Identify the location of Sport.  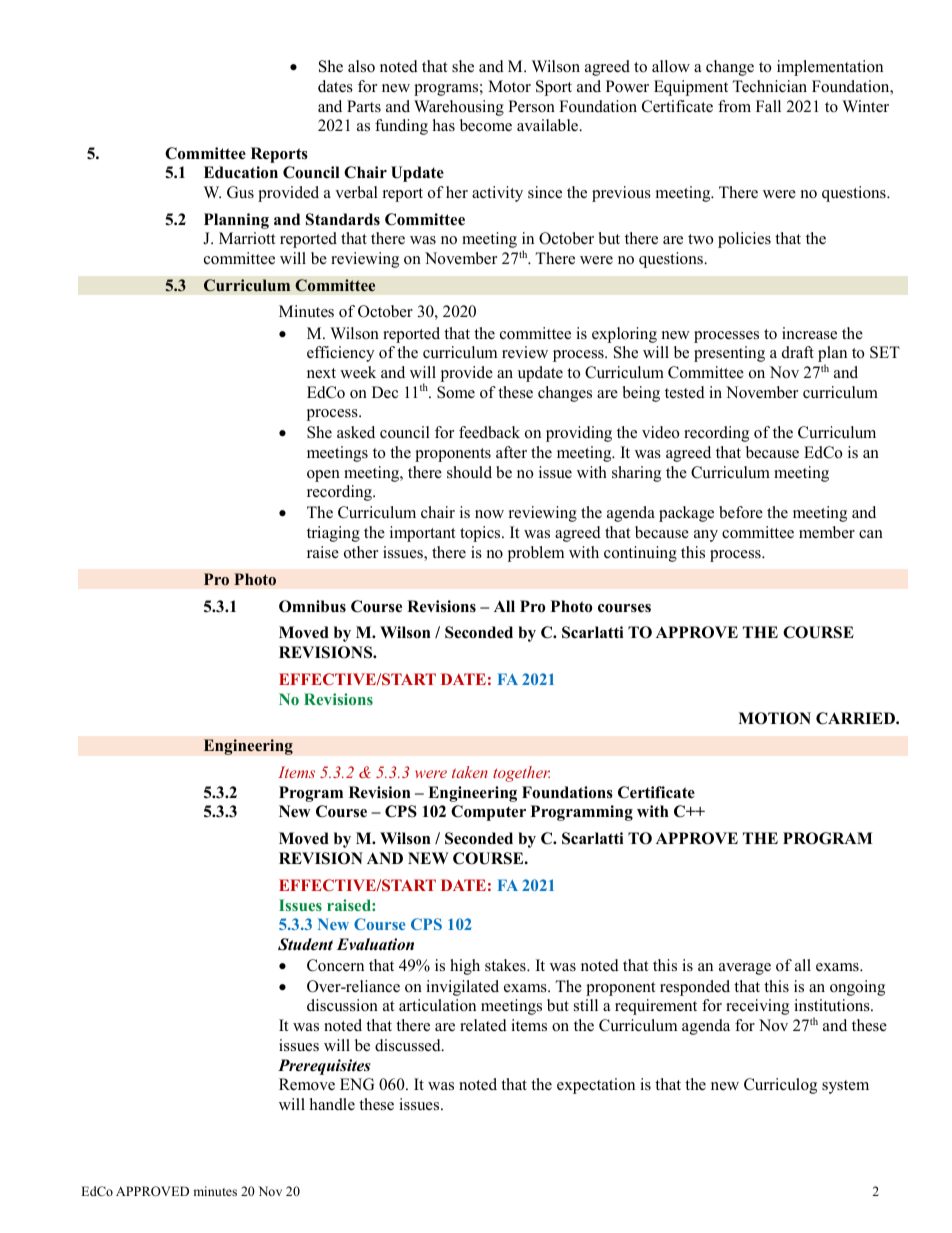
(554, 88).
